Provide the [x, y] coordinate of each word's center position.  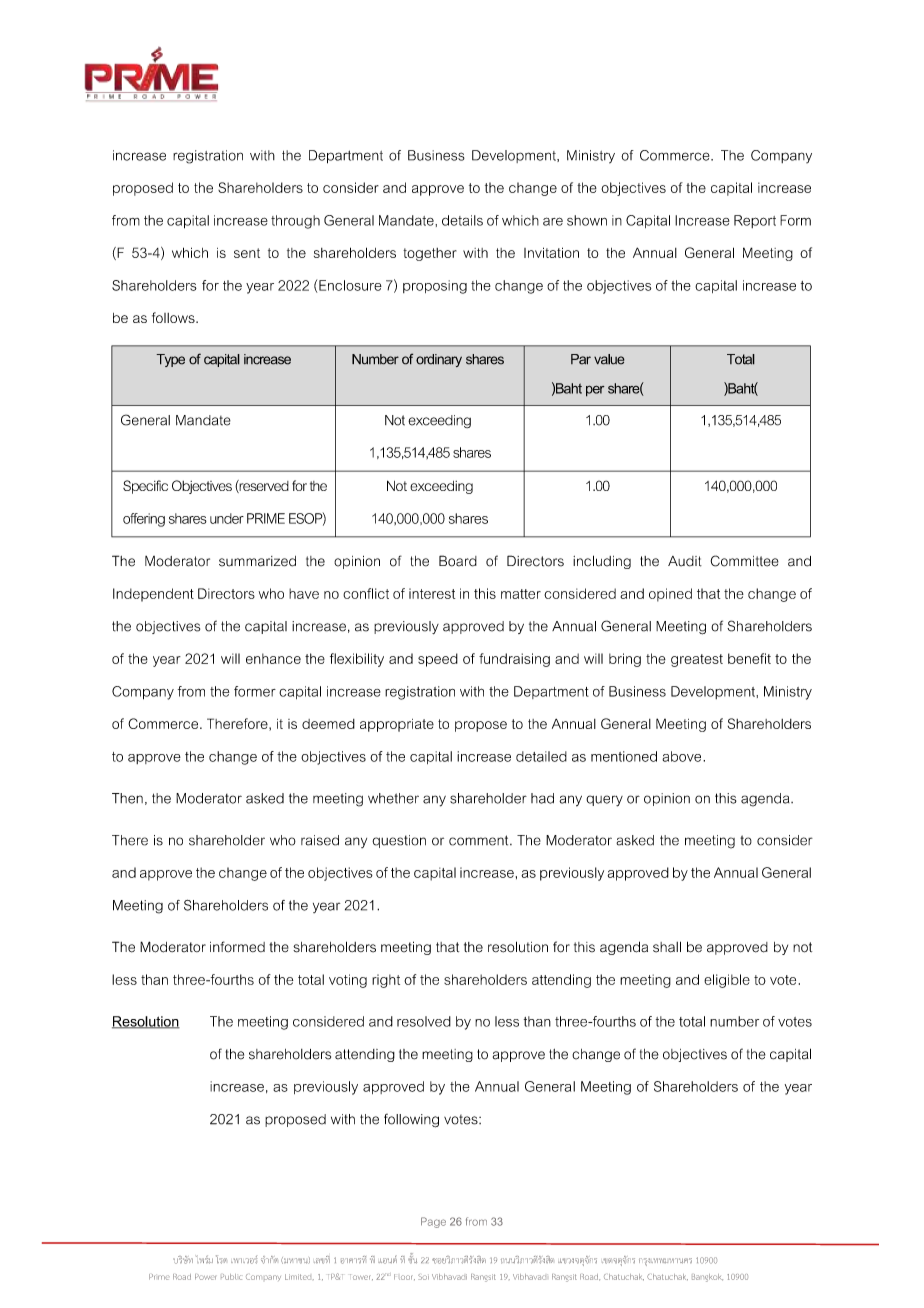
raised [320, 840]
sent [247, 253]
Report [755, 221]
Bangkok [707, 1278]
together [430, 254]
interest [432, 593]
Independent [153, 595]
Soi [423, 1277]
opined [670, 595]
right [386, 981]
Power [205, 1277]
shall [667, 947]
